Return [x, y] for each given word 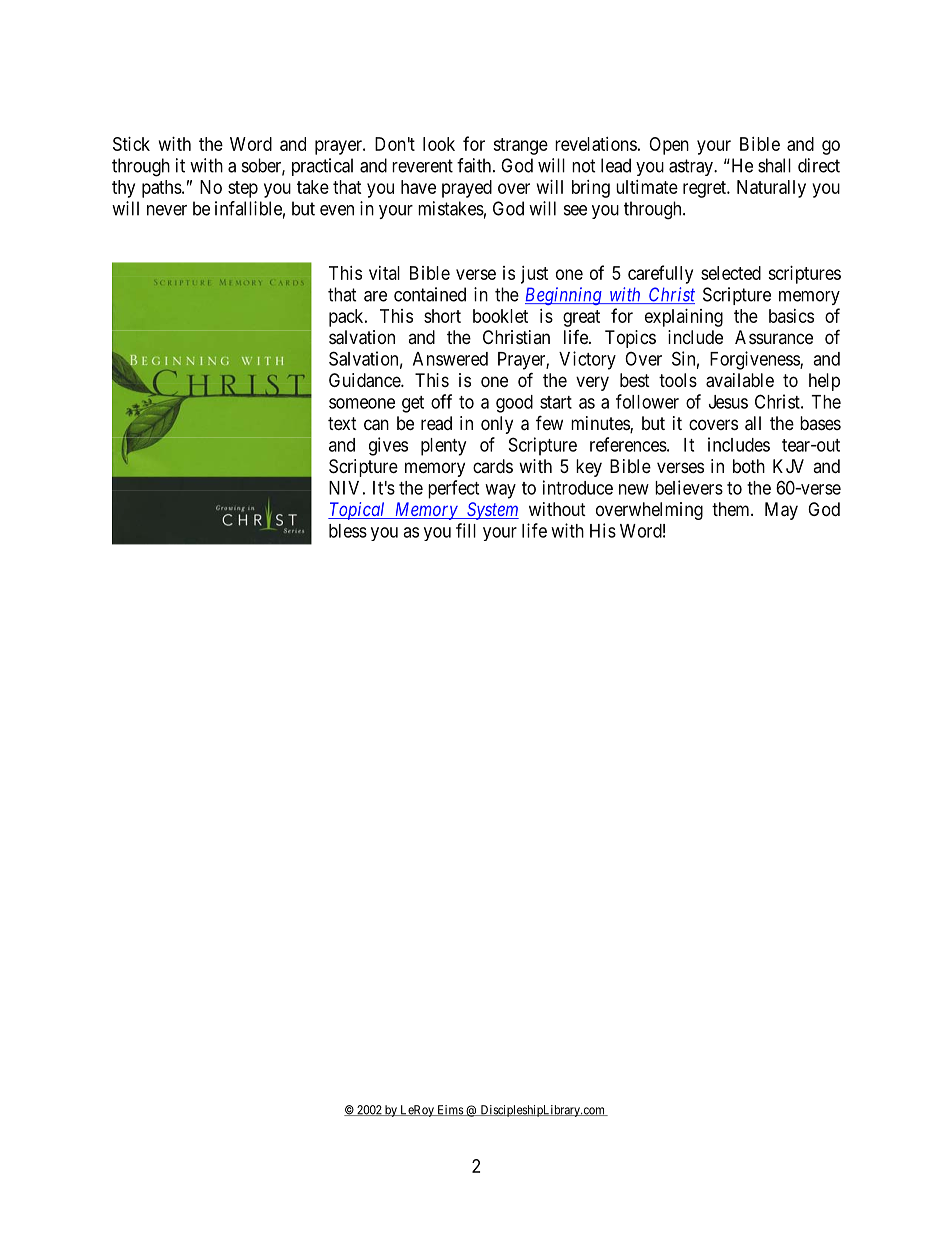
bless [348, 531]
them [732, 509]
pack [347, 318]
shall [774, 165]
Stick [131, 144]
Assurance [774, 337]
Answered [450, 359]
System [492, 511]
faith [475, 165]
